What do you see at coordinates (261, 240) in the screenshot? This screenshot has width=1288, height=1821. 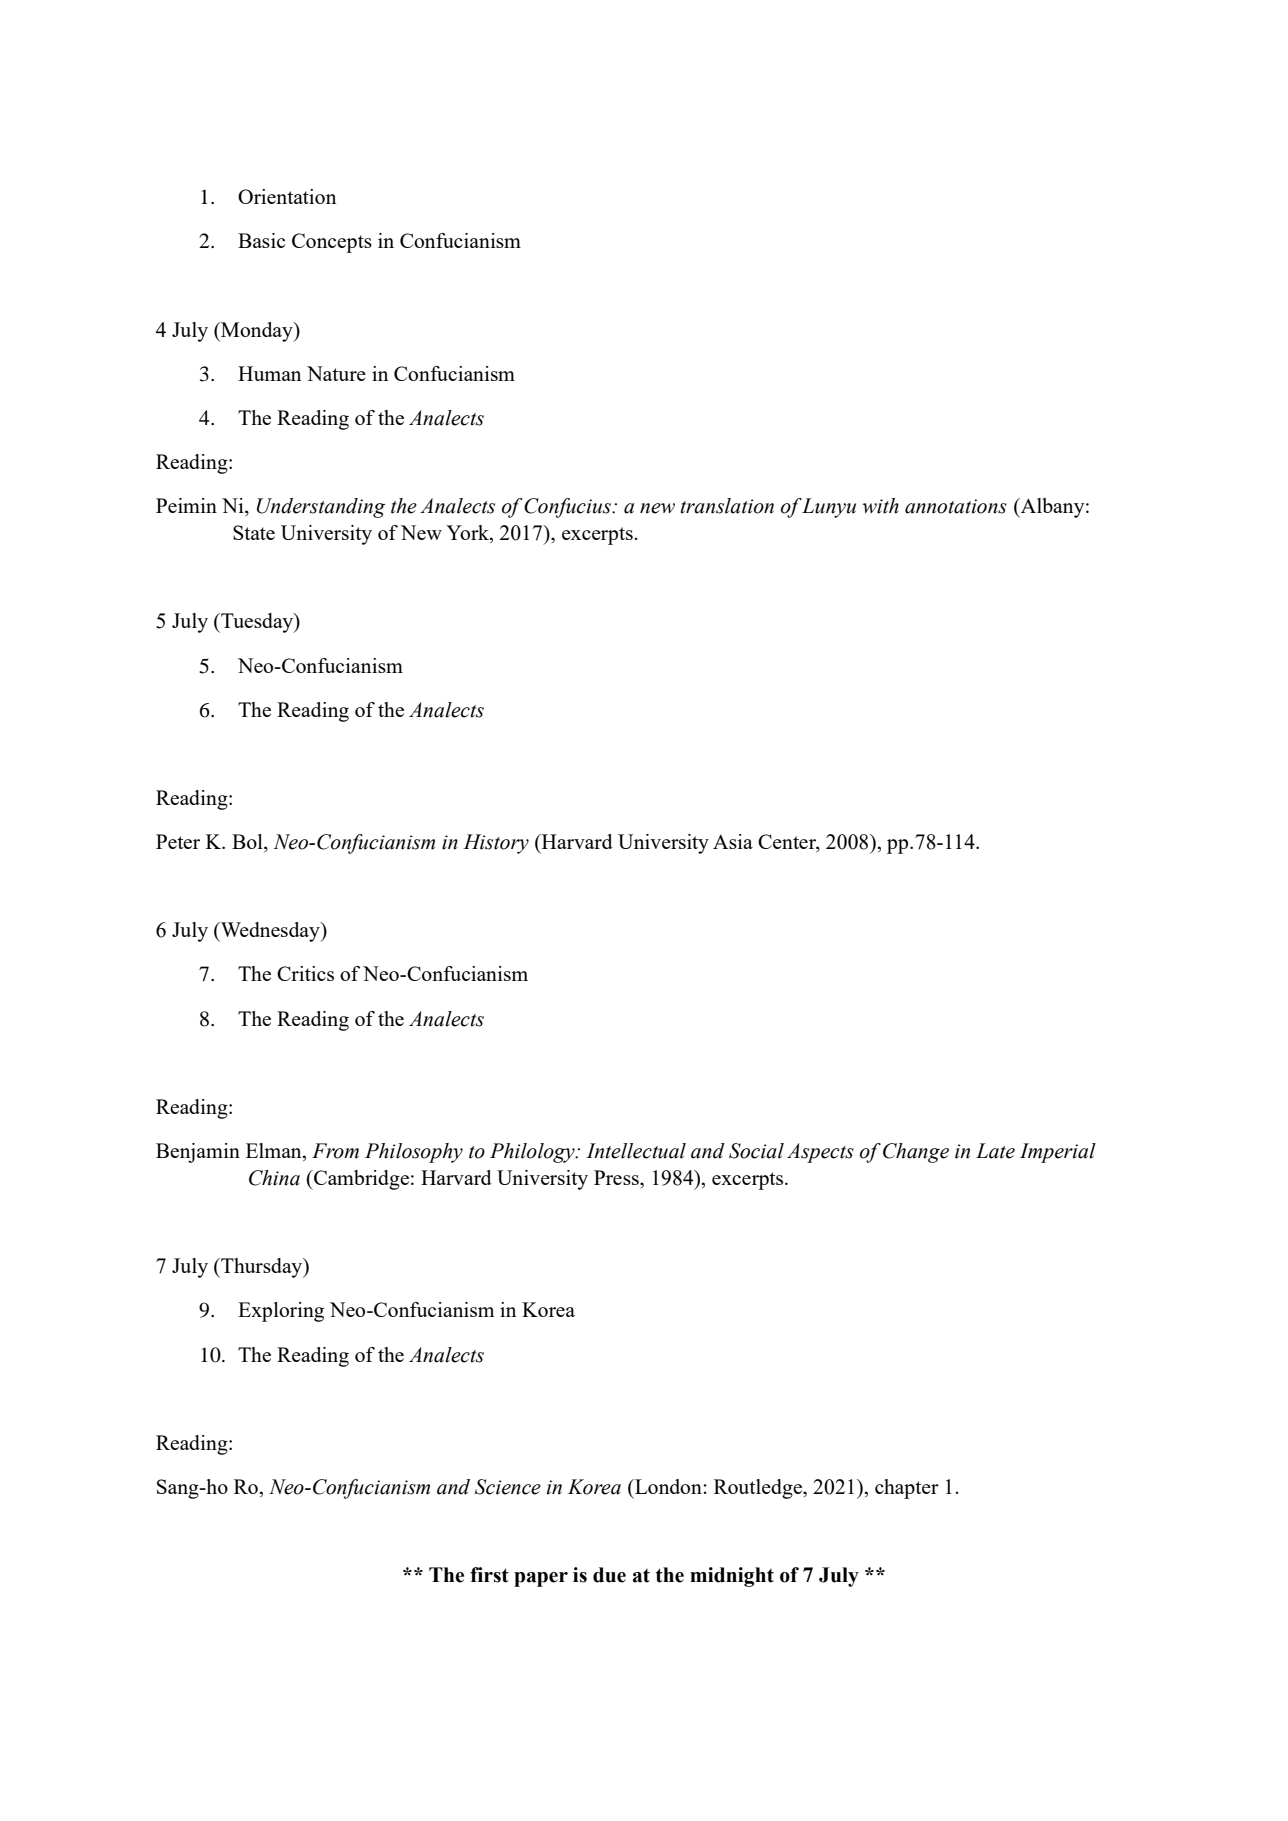 I see `Basic` at bounding box center [261, 240].
